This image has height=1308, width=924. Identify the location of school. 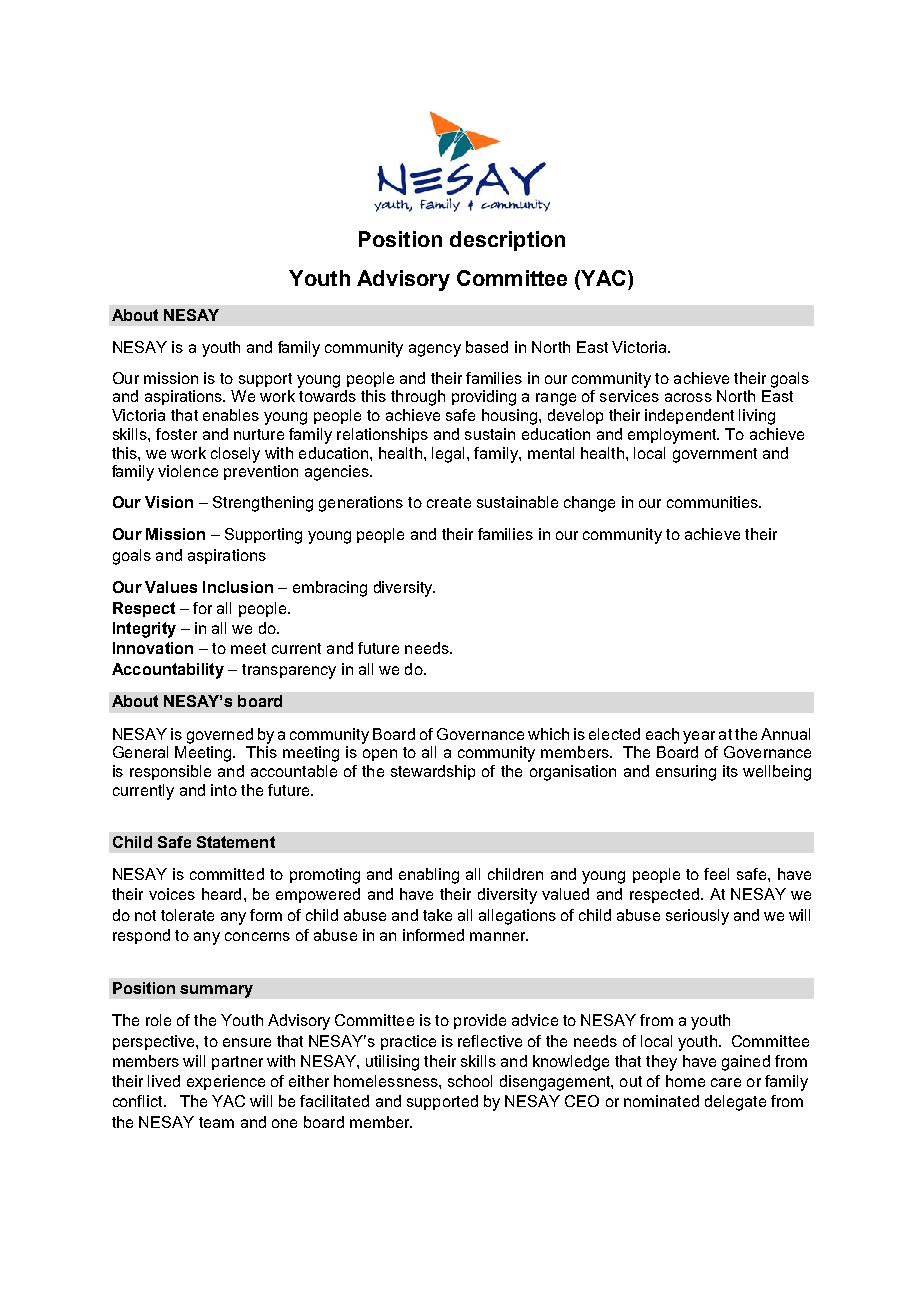
(470, 1081).
